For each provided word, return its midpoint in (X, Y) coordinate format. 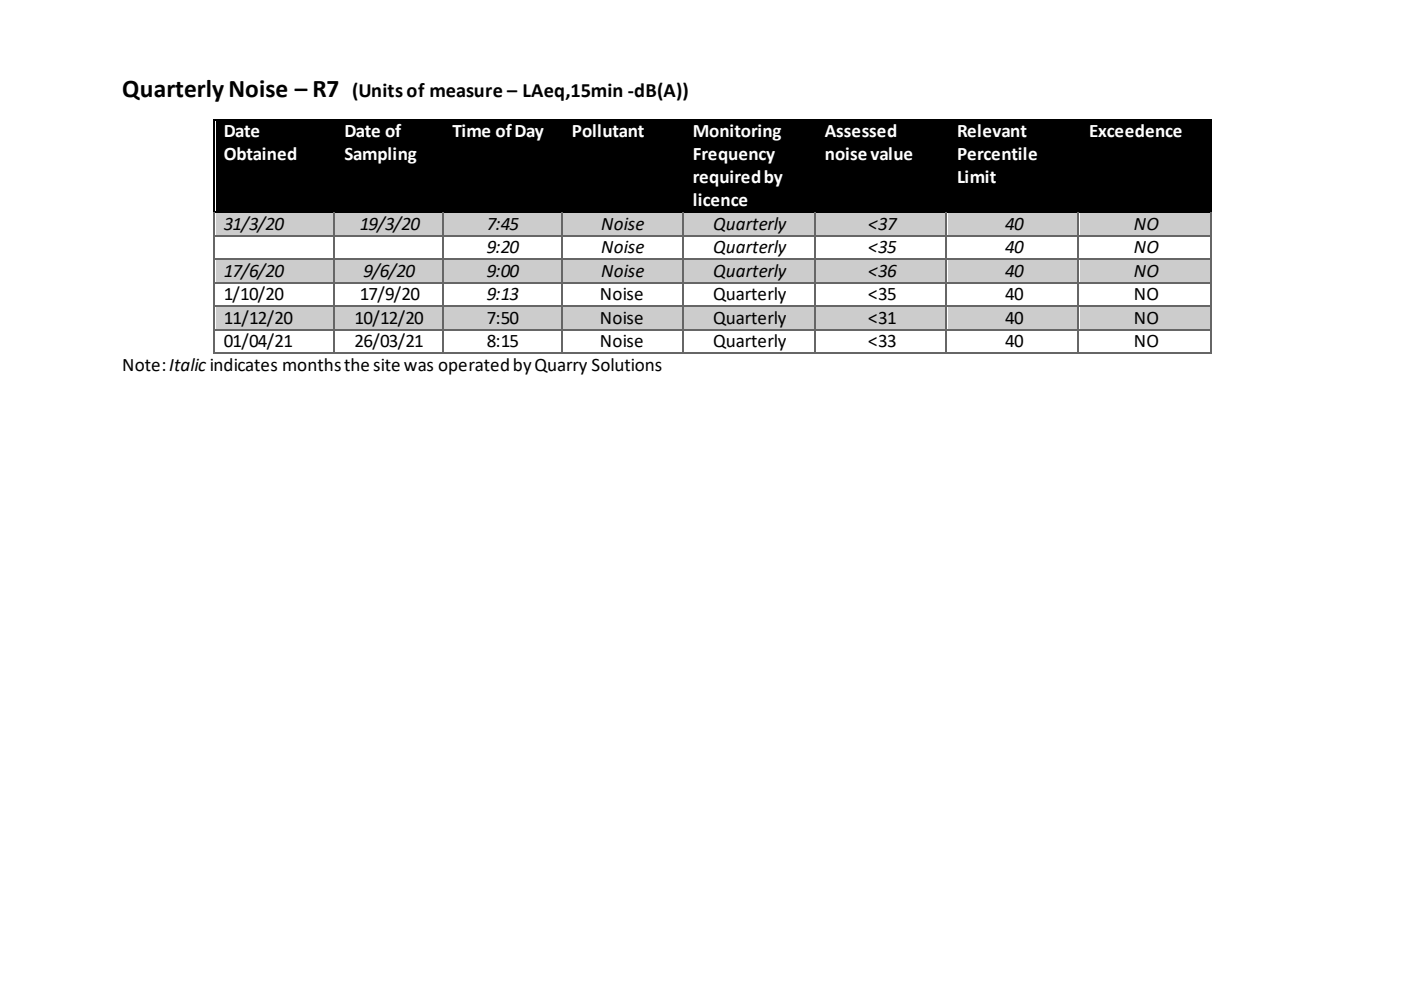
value (891, 154)
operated (473, 366)
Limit (977, 177)
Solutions (627, 365)
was (418, 366)
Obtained (260, 154)
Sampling (381, 155)
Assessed (860, 131)
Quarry (561, 366)
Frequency (734, 156)
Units (380, 90)
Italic (187, 365)
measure (466, 92)
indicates (244, 365)
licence (720, 200)
